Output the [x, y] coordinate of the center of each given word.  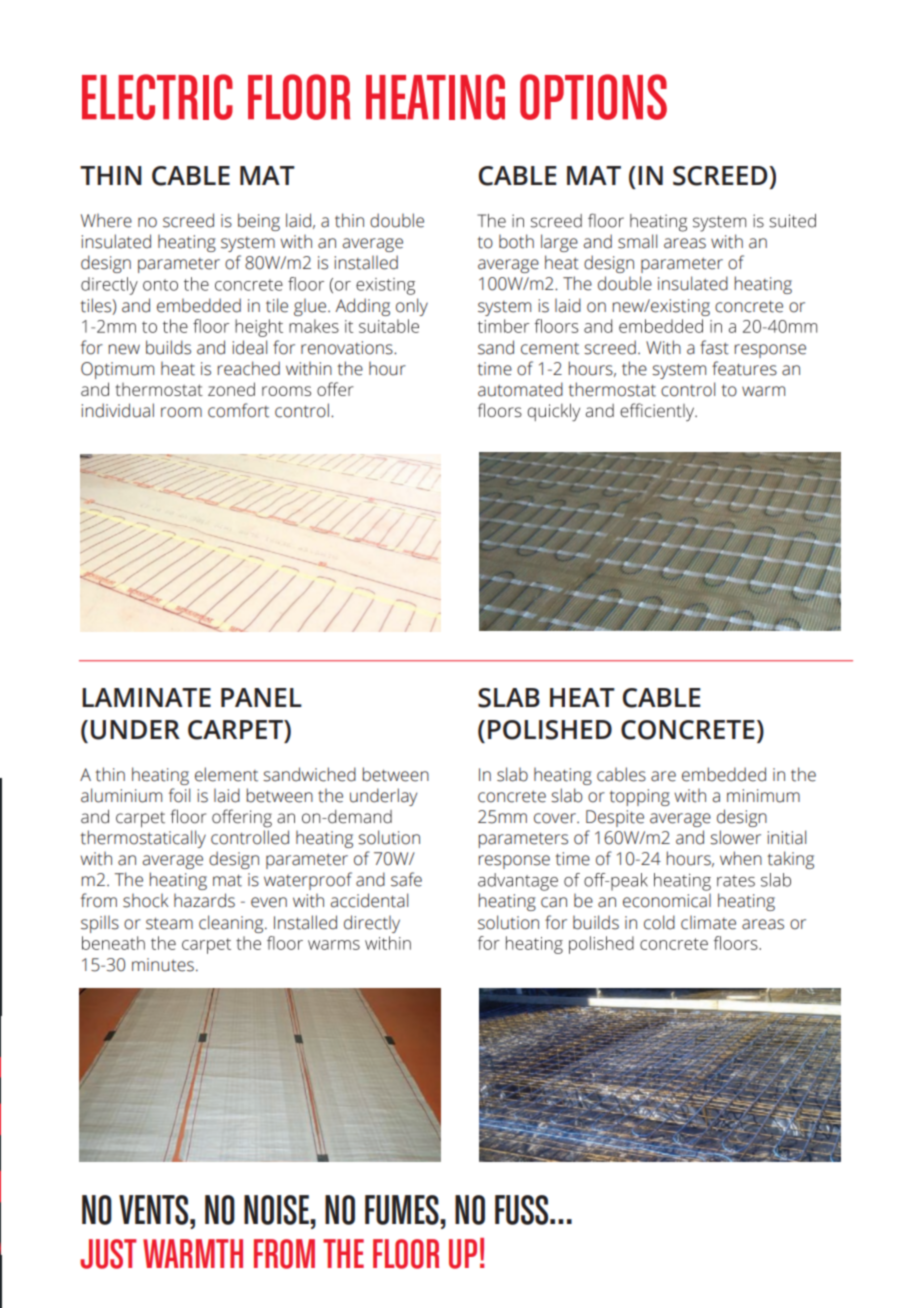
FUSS [523, 1210]
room [181, 412]
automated [520, 389]
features [744, 368]
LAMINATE [146, 697]
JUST [108, 1254]
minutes [163, 965]
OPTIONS [593, 97]
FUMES [403, 1210]
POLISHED [550, 730]
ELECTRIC [157, 97]
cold [659, 922]
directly [372, 924]
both [516, 241]
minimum [763, 796]
